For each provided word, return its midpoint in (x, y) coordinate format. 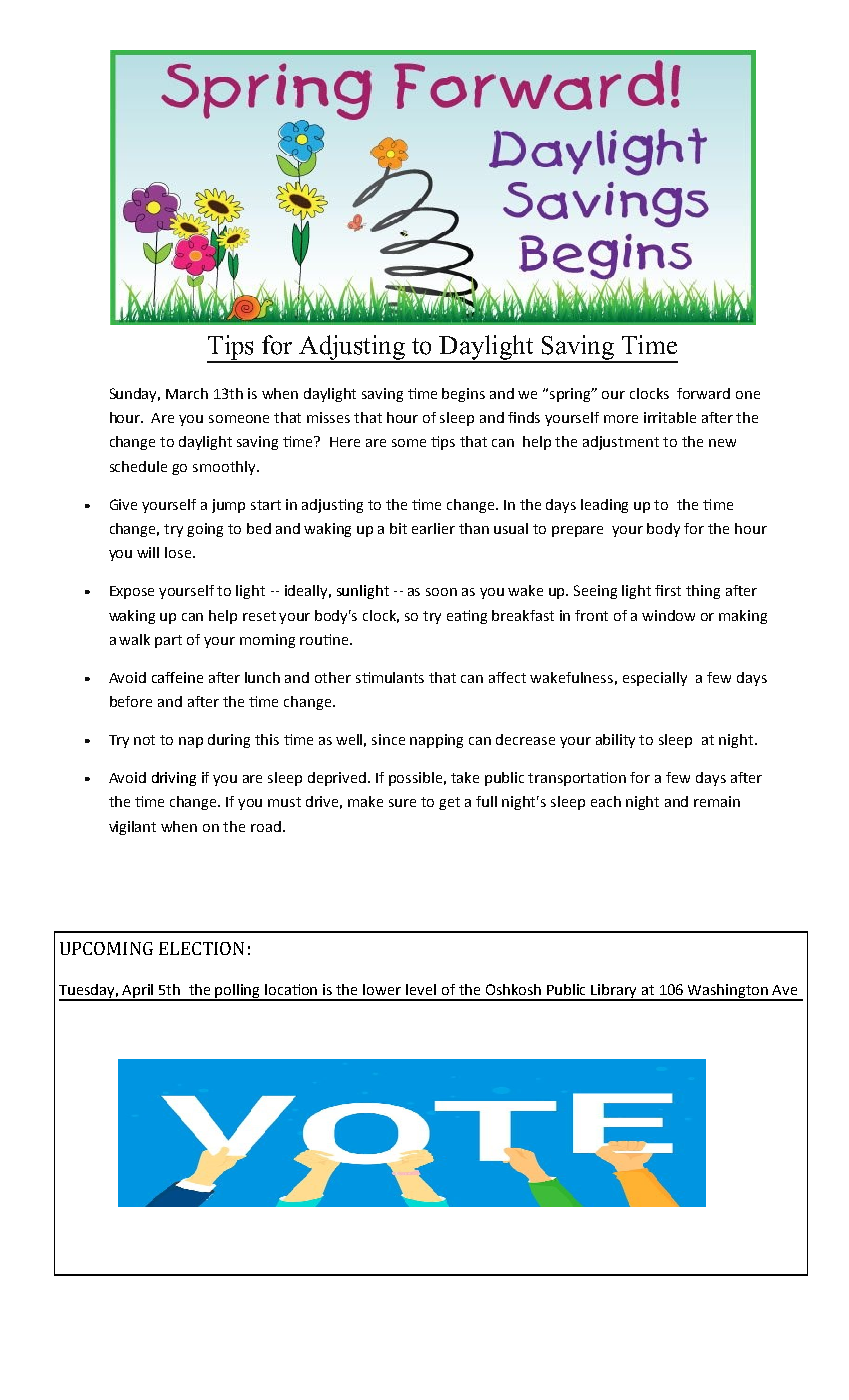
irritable (670, 417)
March (187, 393)
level (421, 989)
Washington (728, 992)
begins (463, 395)
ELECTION (201, 948)
